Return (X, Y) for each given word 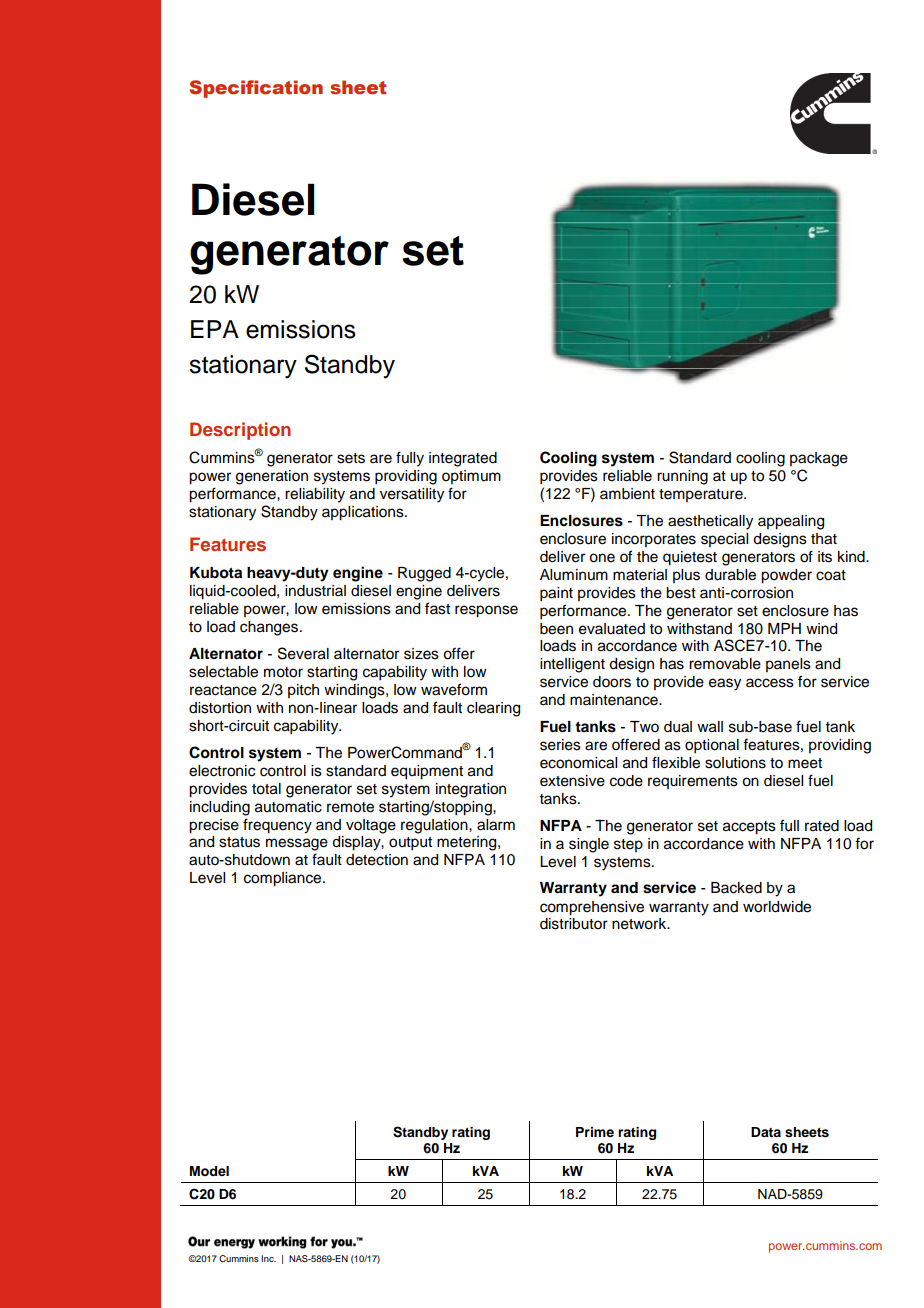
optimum (471, 477)
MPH (784, 628)
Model (209, 1171)
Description (240, 431)
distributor (574, 924)
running (682, 477)
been (556, 629)
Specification (256, 89)
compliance (284, 879)
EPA (215, 329)
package (819, 459)
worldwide (777, 907)
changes (270, 628)
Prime (595, 1132)
